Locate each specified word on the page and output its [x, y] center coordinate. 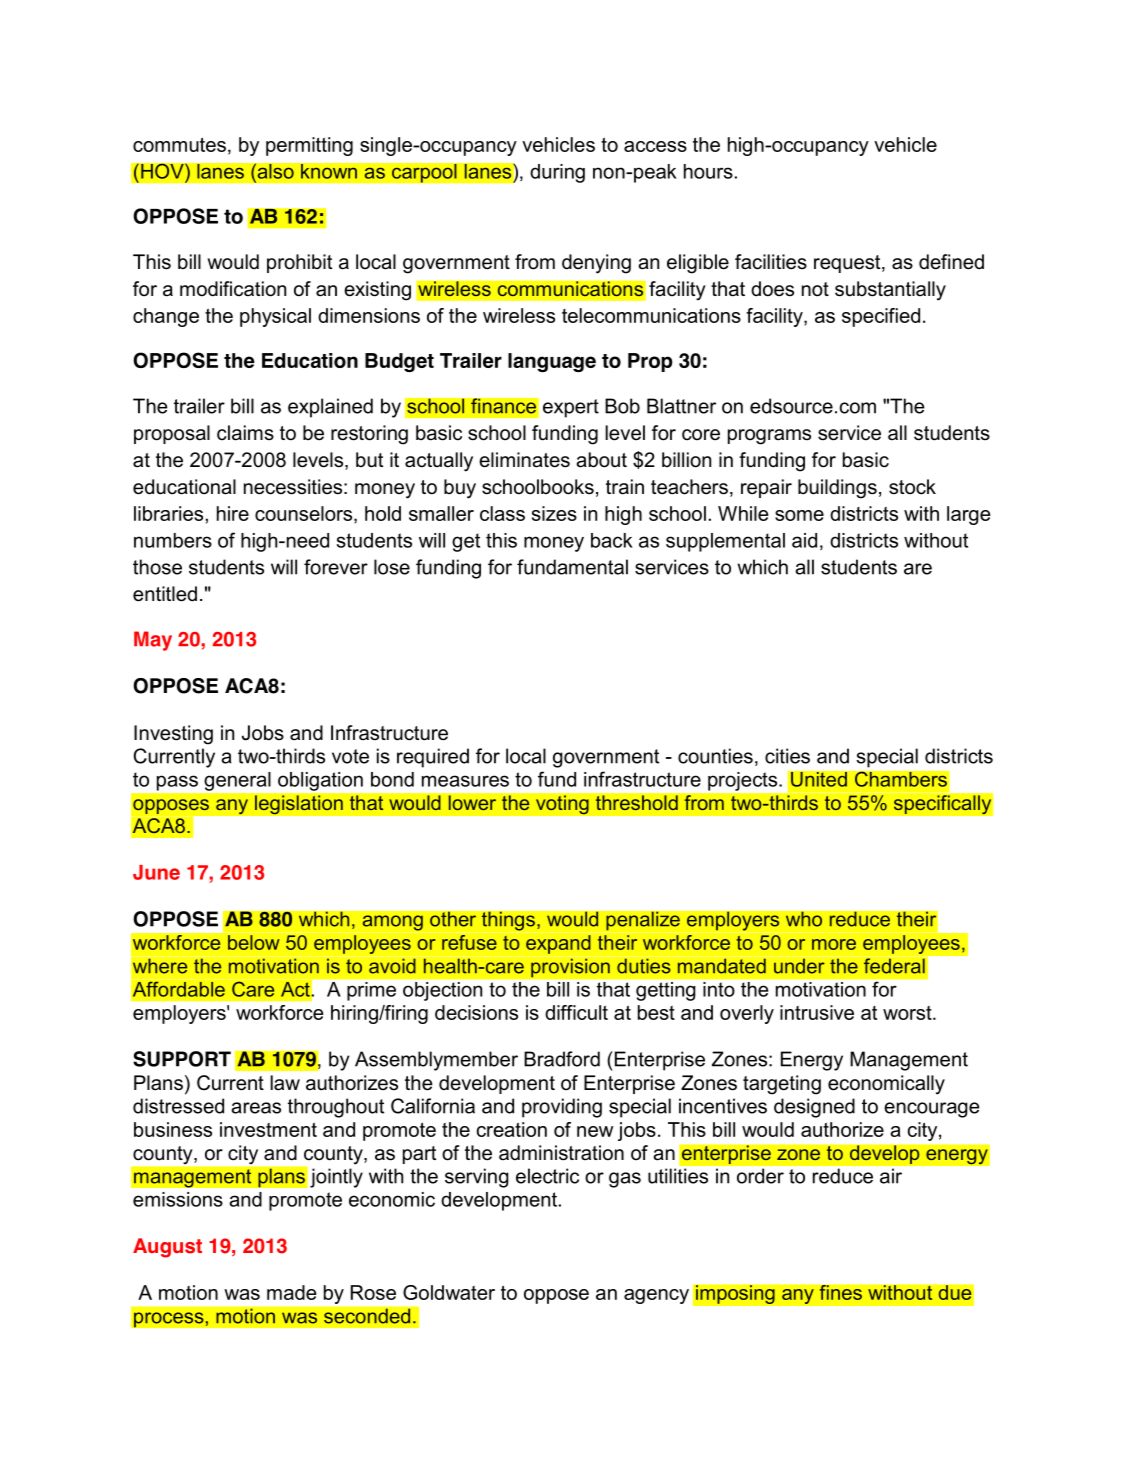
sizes [554, 513]
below [254, 942]
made [292, 1292]
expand [558, 944]
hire [233, 513]
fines [840, 1292]
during [557, 173]
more [834, 944]
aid [804, 540]
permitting [309, 146]
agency [656, 1296]
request [848, 264]
